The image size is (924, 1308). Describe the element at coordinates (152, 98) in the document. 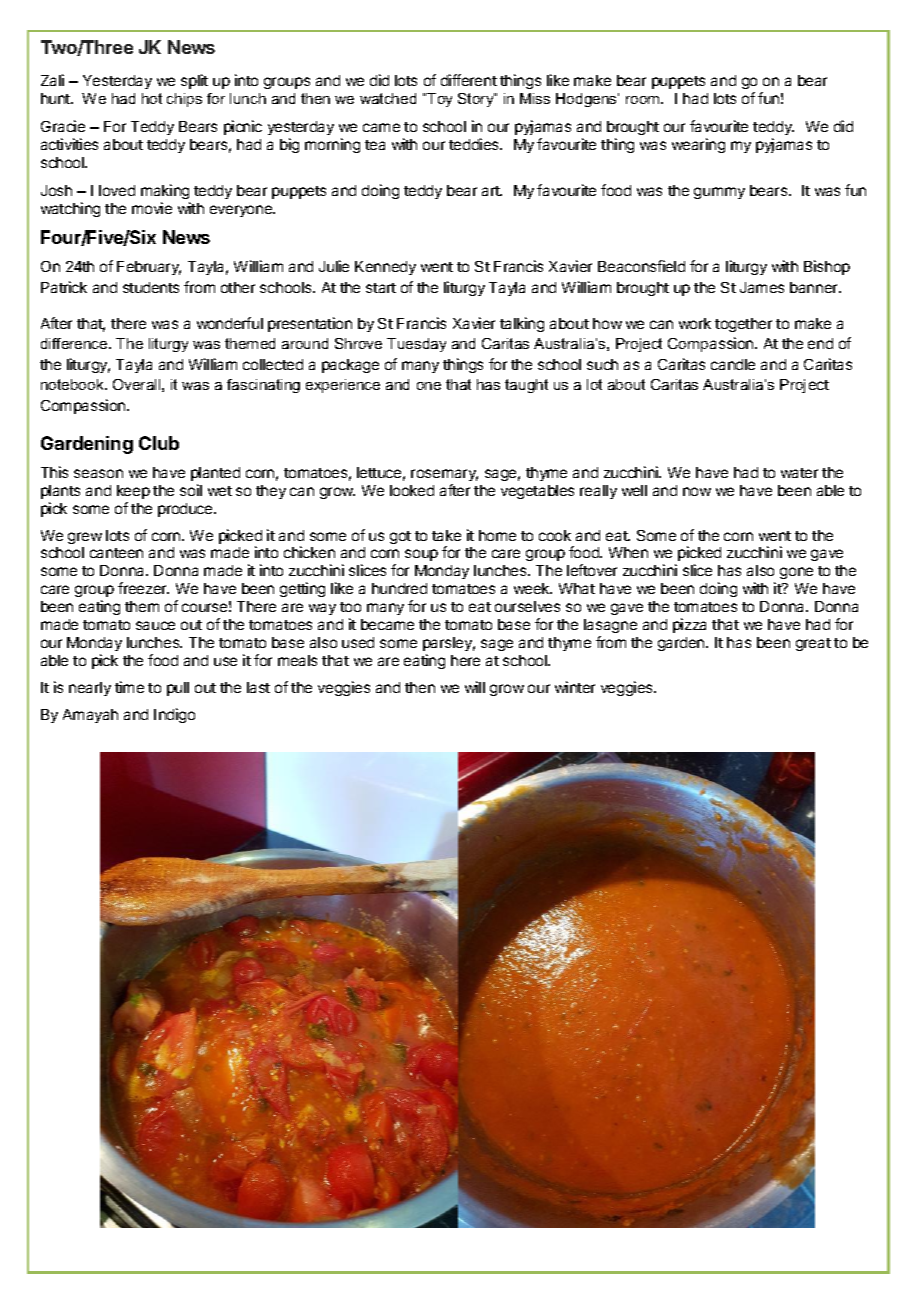

I see `hot` at that location.
